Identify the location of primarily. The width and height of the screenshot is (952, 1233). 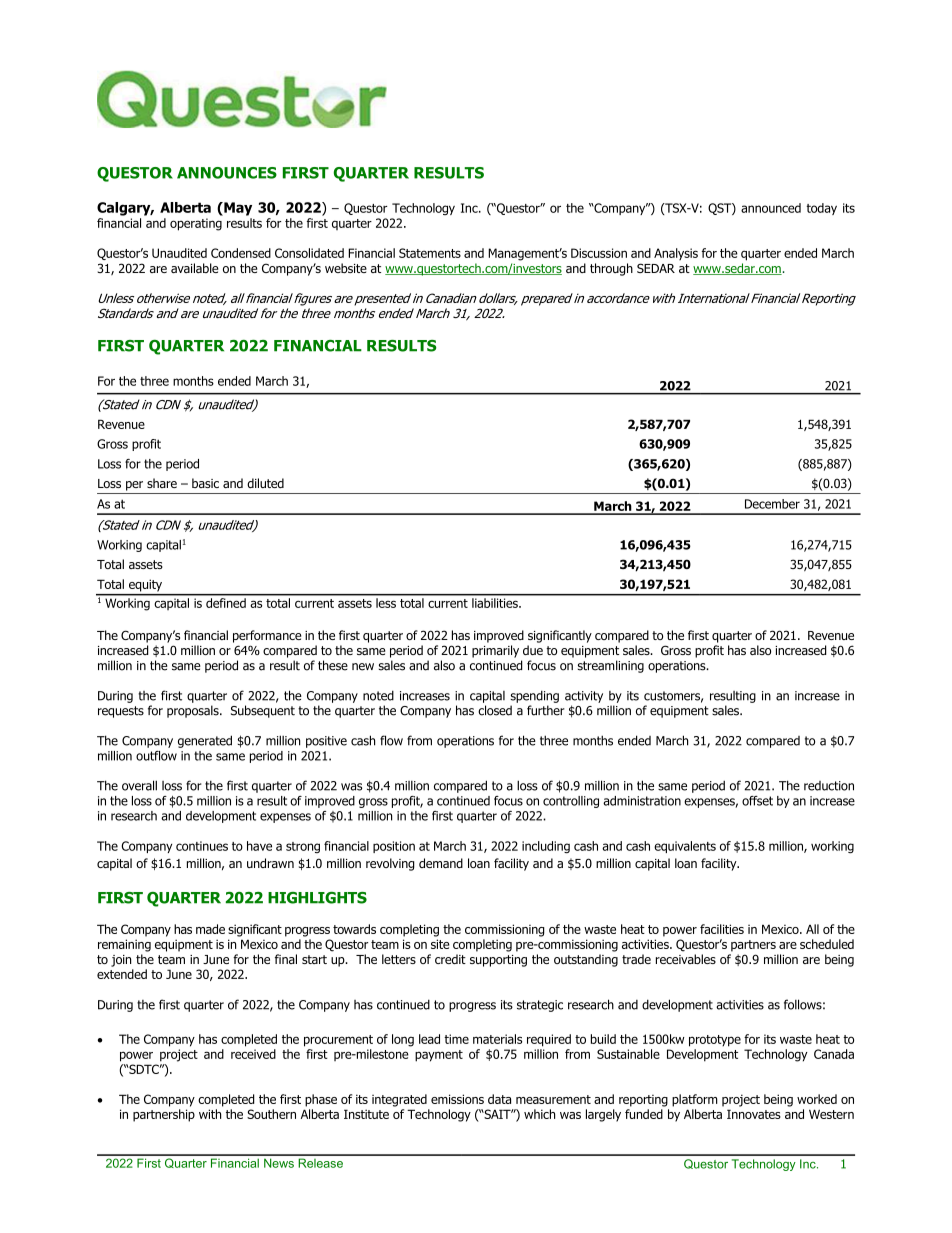
(495, 651).
